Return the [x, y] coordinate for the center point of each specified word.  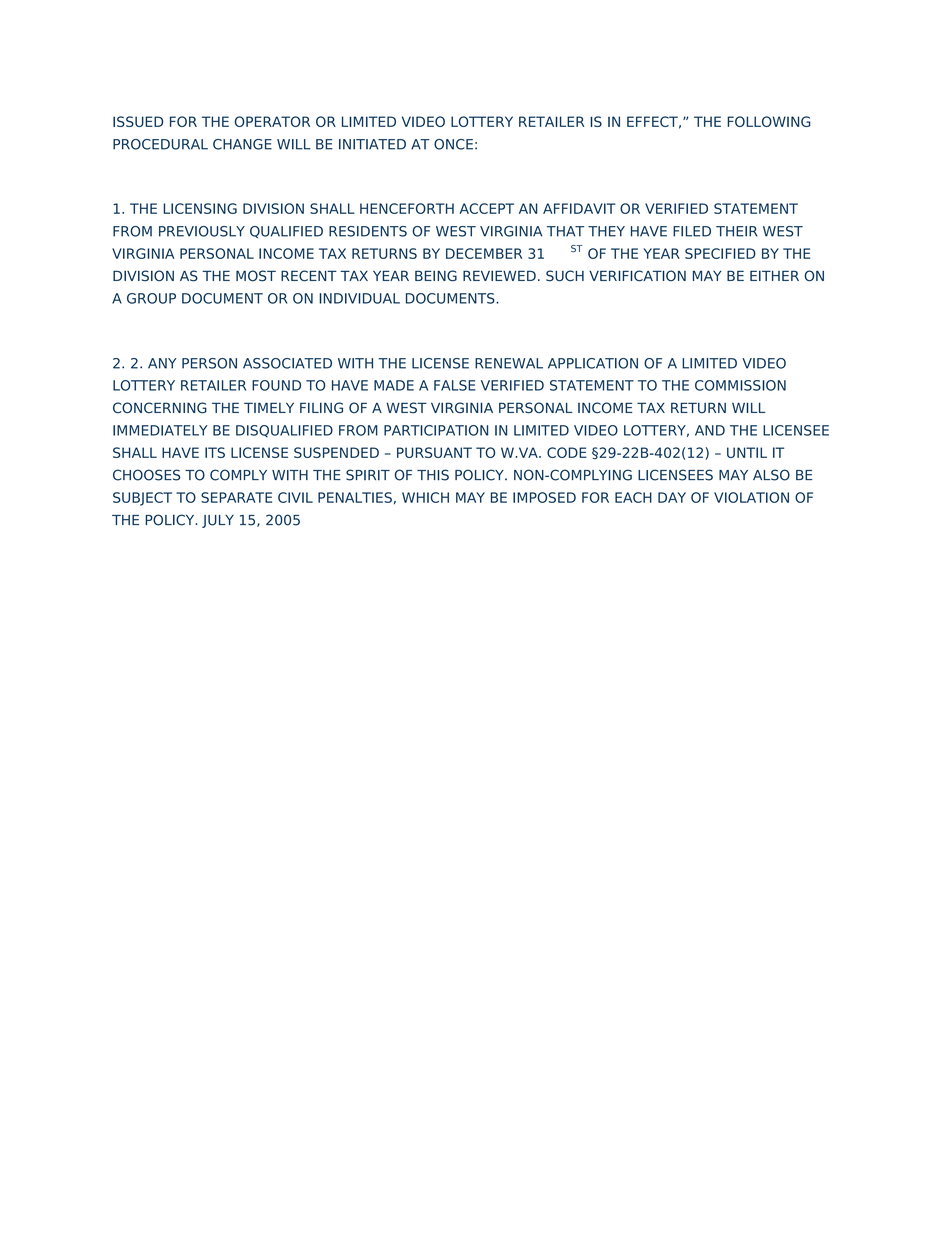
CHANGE [242, 144]
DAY [672, 497]
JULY [218, 521]
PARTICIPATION [436, 430]
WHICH [425, 497]
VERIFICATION [637, 276]
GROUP [151, 298]
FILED [692, 231]
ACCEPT [486, 208]
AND [710, 430]
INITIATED [372, 144]
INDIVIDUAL [359, 298]
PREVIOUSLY [202, 231]
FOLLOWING [769, 121]
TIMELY [269, 407]
